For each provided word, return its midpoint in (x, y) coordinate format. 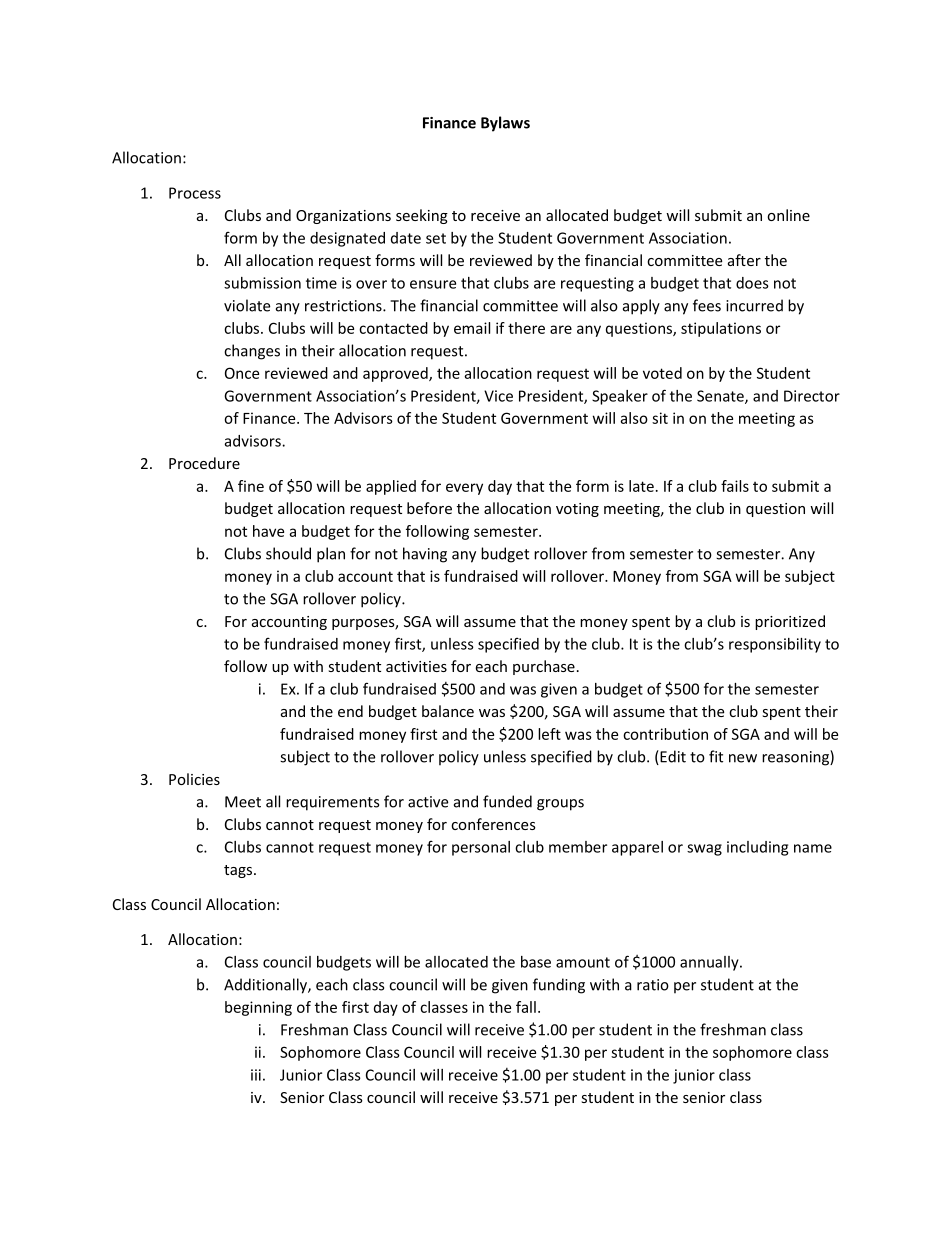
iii (256, 1075)
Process (195, 193)
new (743, 758)
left (549, 734)
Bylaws (505, 124)
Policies (194, 779)
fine (251, 486)
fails (735, 486)
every (464, 489)
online (788, 215)
